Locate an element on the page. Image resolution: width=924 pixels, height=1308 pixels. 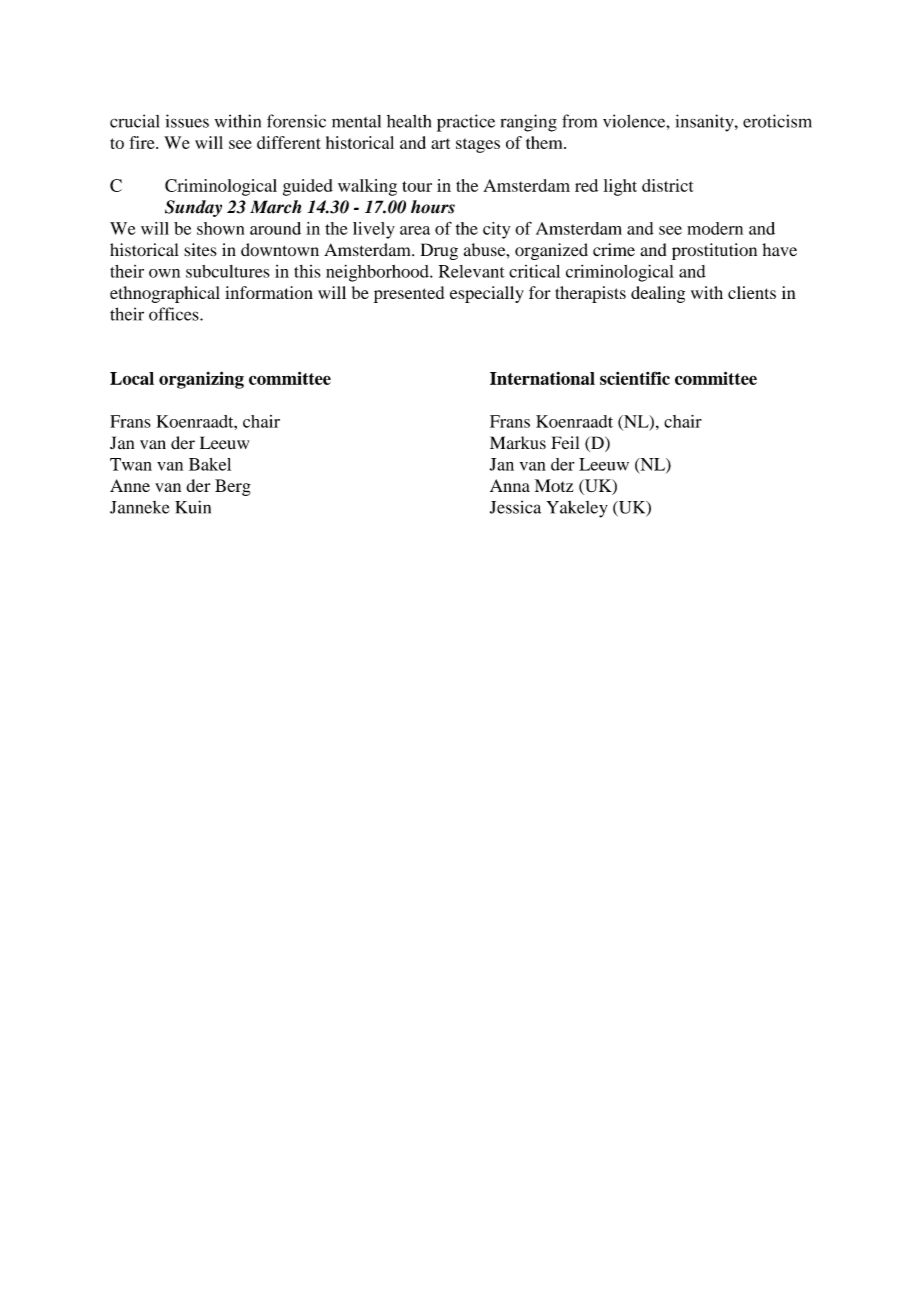
scientific is located at coordinates (635, 378).
